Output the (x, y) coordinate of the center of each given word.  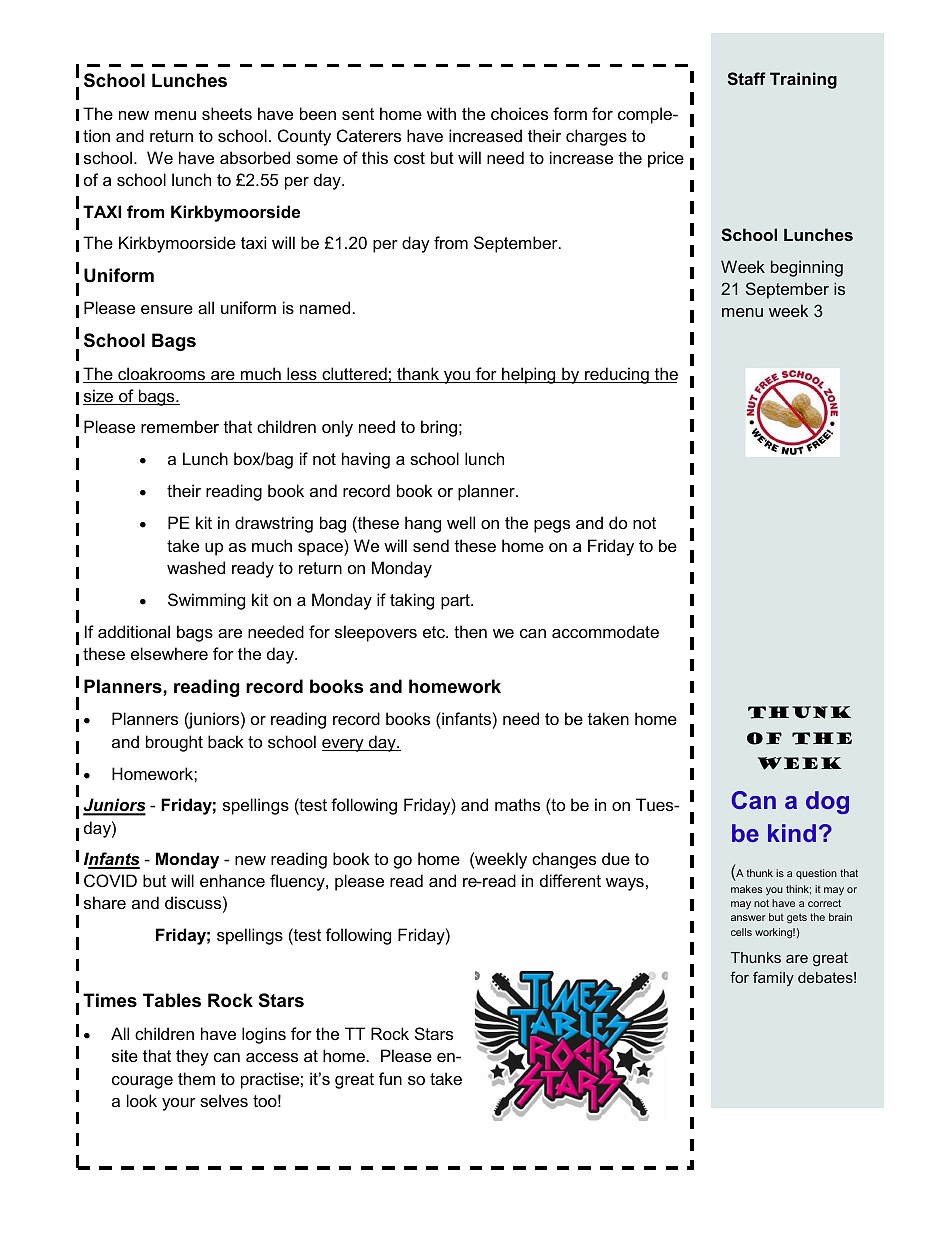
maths (517, 804)
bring (439, 428)
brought (174, 743)
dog (827, 802)
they (192, 1057)
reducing (617, 375)
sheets (227, 113)
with (441, 113)
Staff (746, 78)
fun (390, 1078)
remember (180, 426)
